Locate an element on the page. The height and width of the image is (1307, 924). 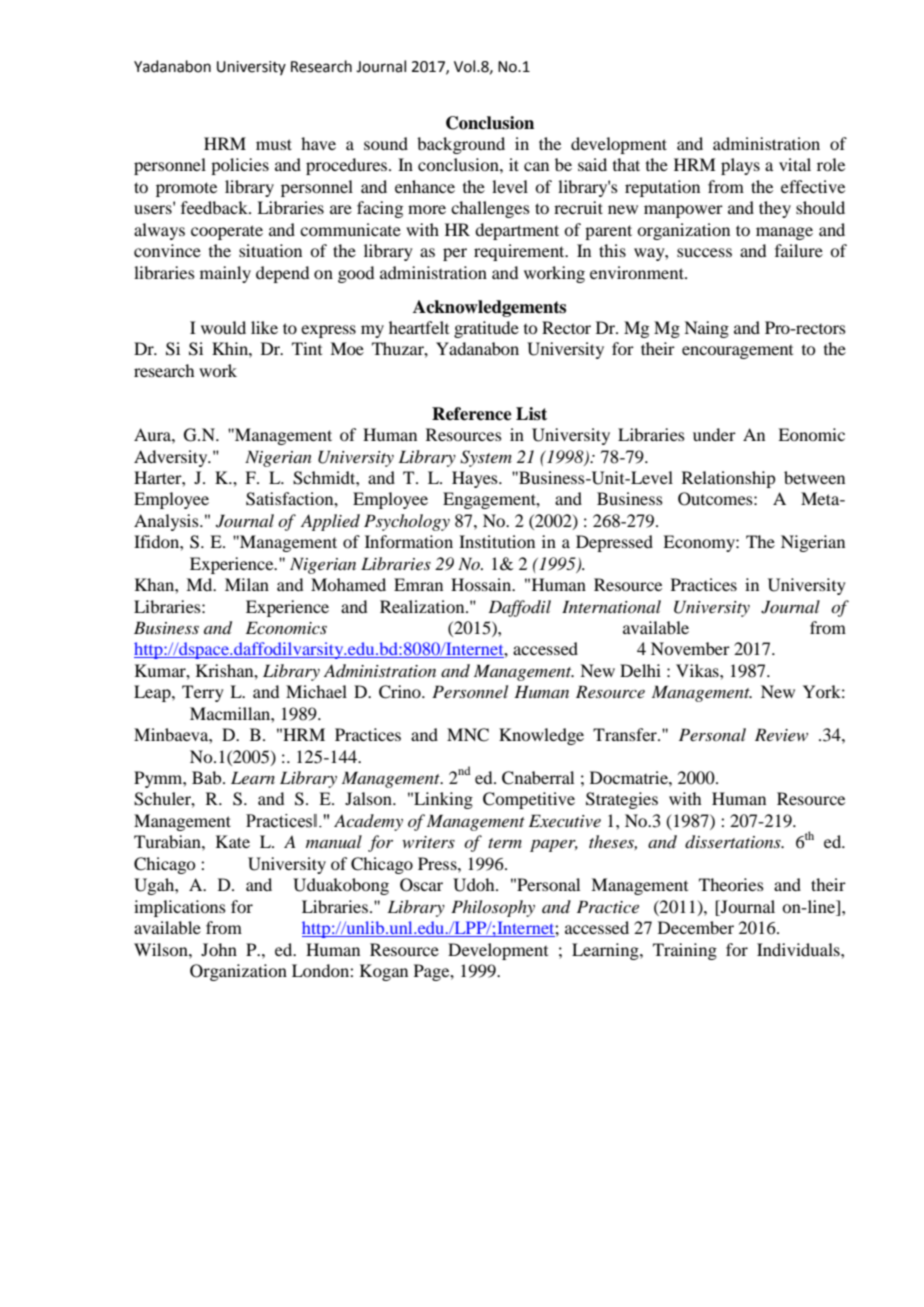
John is located at coordinates (219, 949).
